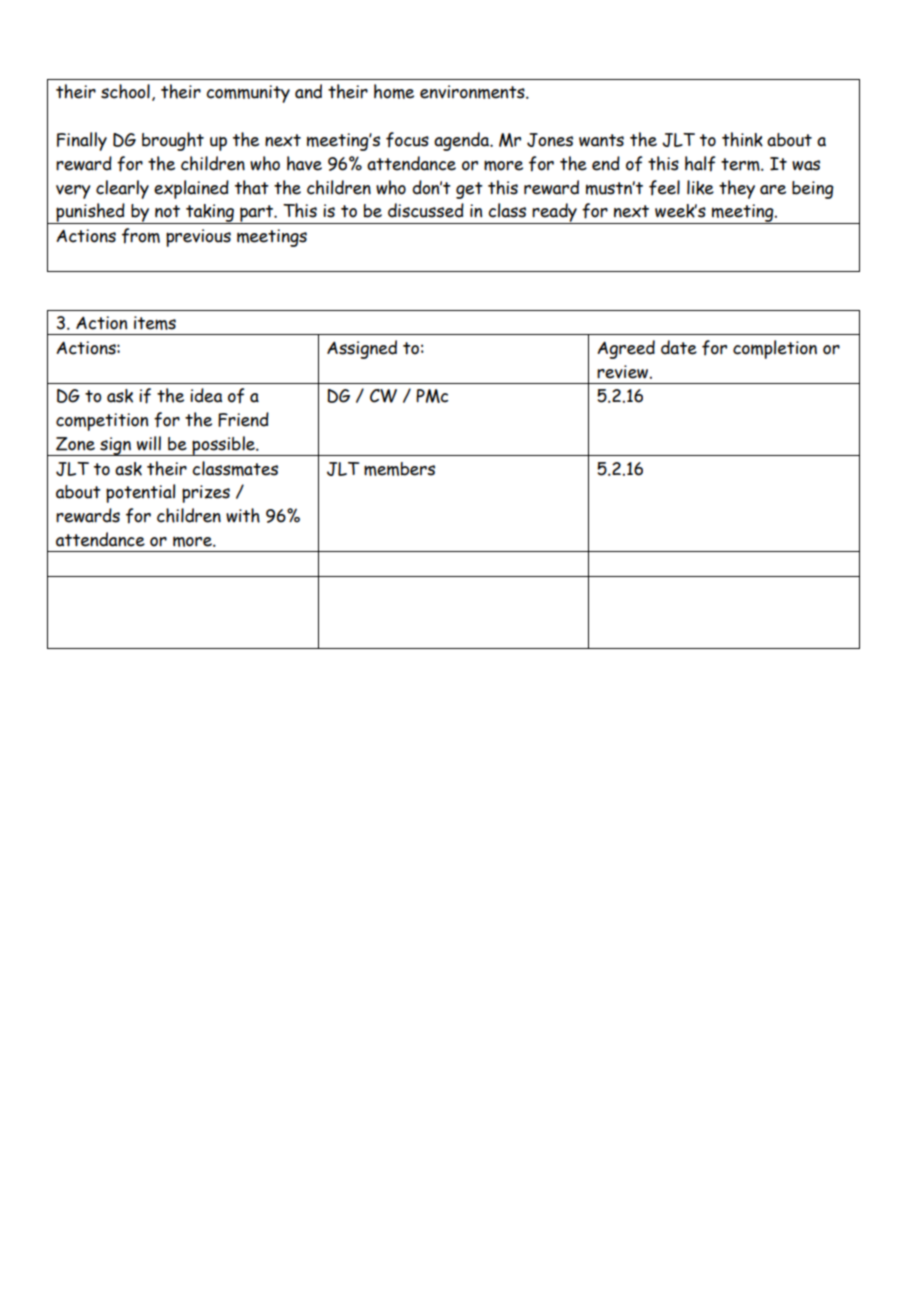 This screenshot has width=924, height=1308. Describe the element at coordinates (426, 210) in the screenshot. I see `discussed` at that location.
